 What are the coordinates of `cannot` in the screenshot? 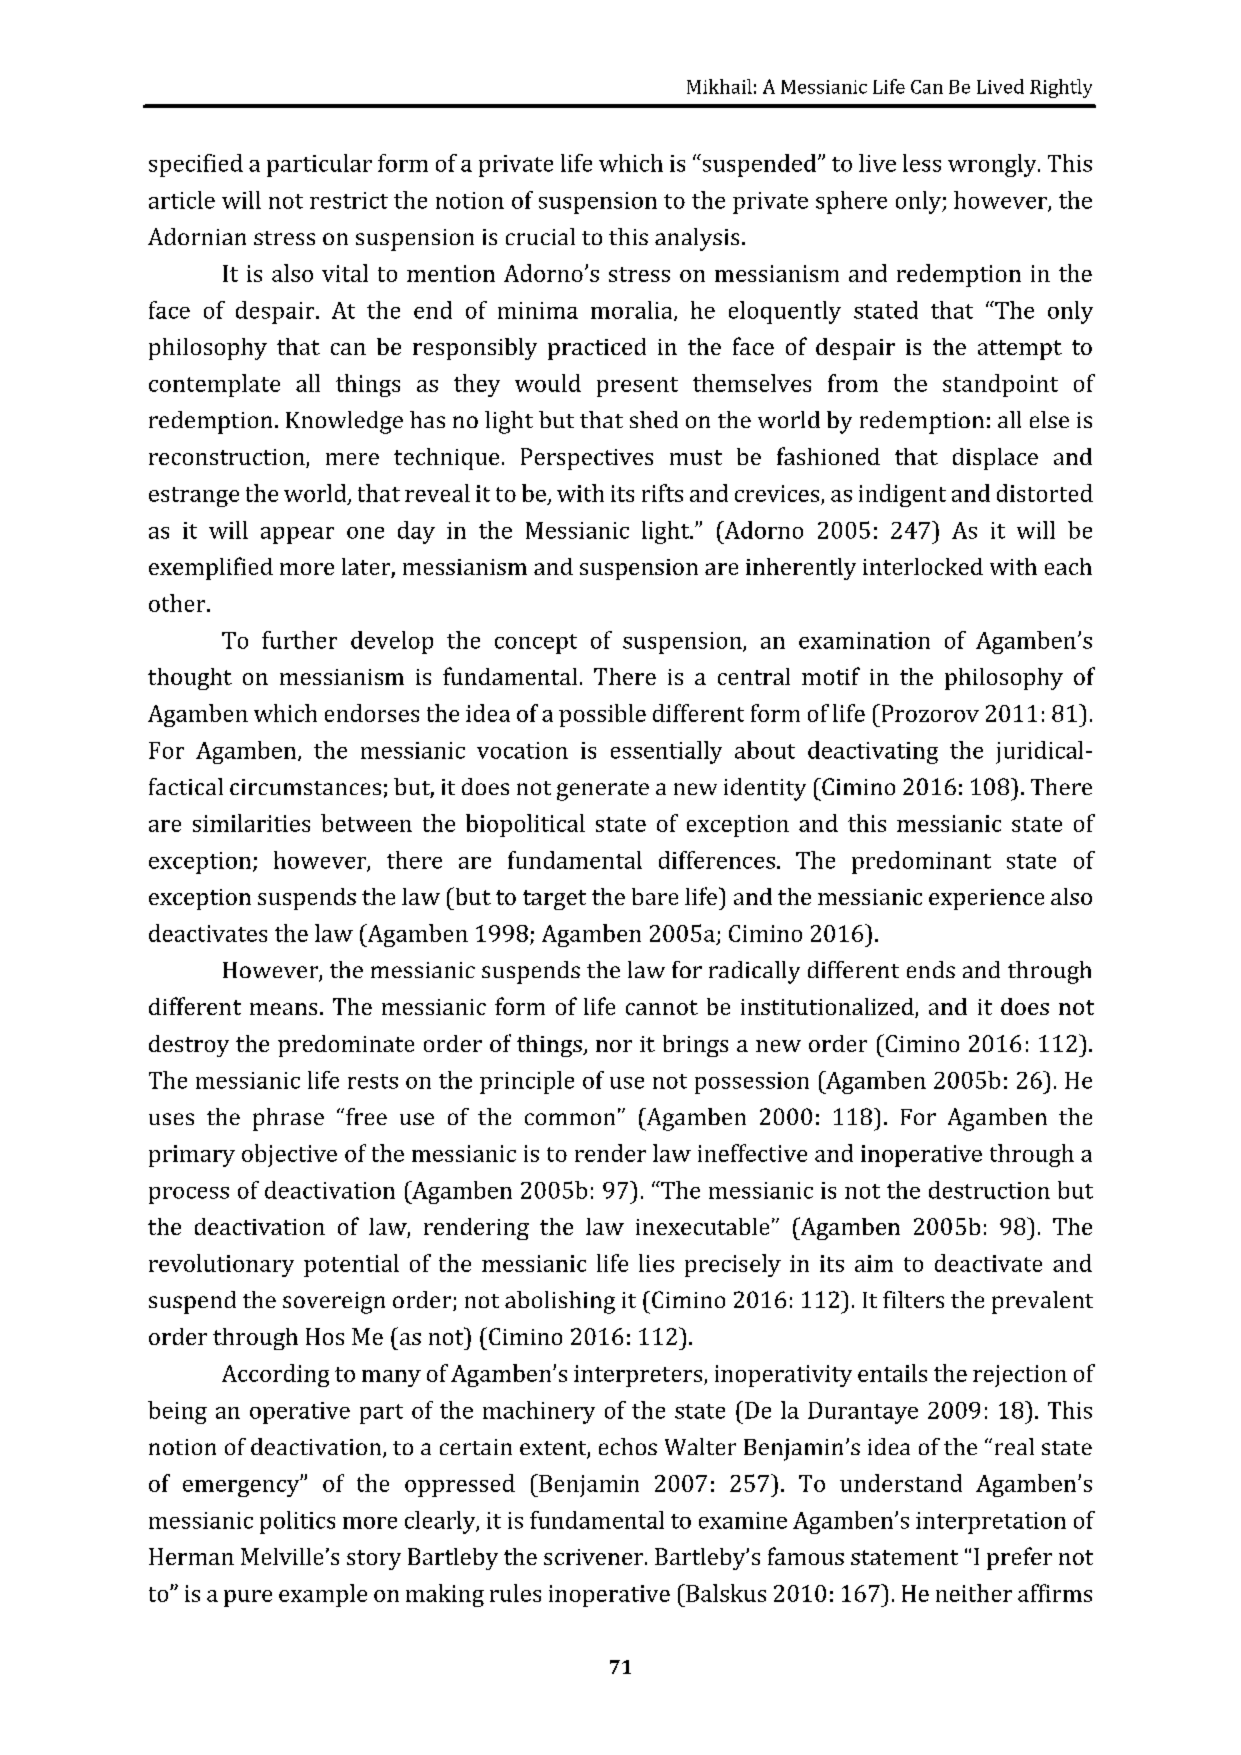 It's located at (662, 1007).
